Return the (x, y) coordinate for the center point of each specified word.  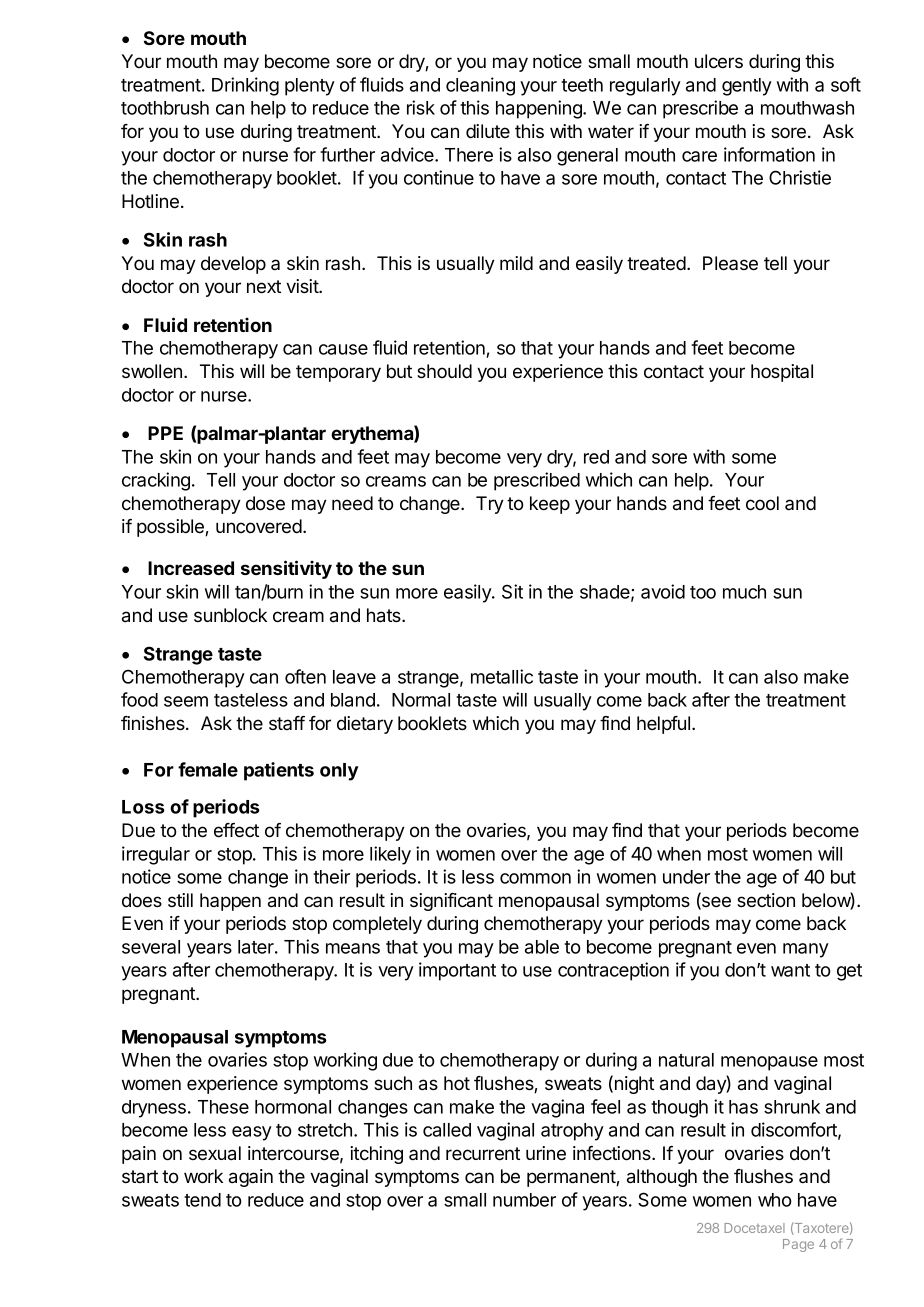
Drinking (245, 86)
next (264, 286)
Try (490, 505)
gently (747, 87)
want (790, 970)
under (686, 877)
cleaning (480, 86)
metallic (502, 676)
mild (516, 263)
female (208, 769)
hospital (782, 373)
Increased (191, 568)
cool (762, 503)
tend (202, 1200)
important (457, 971)
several (151, 947)
